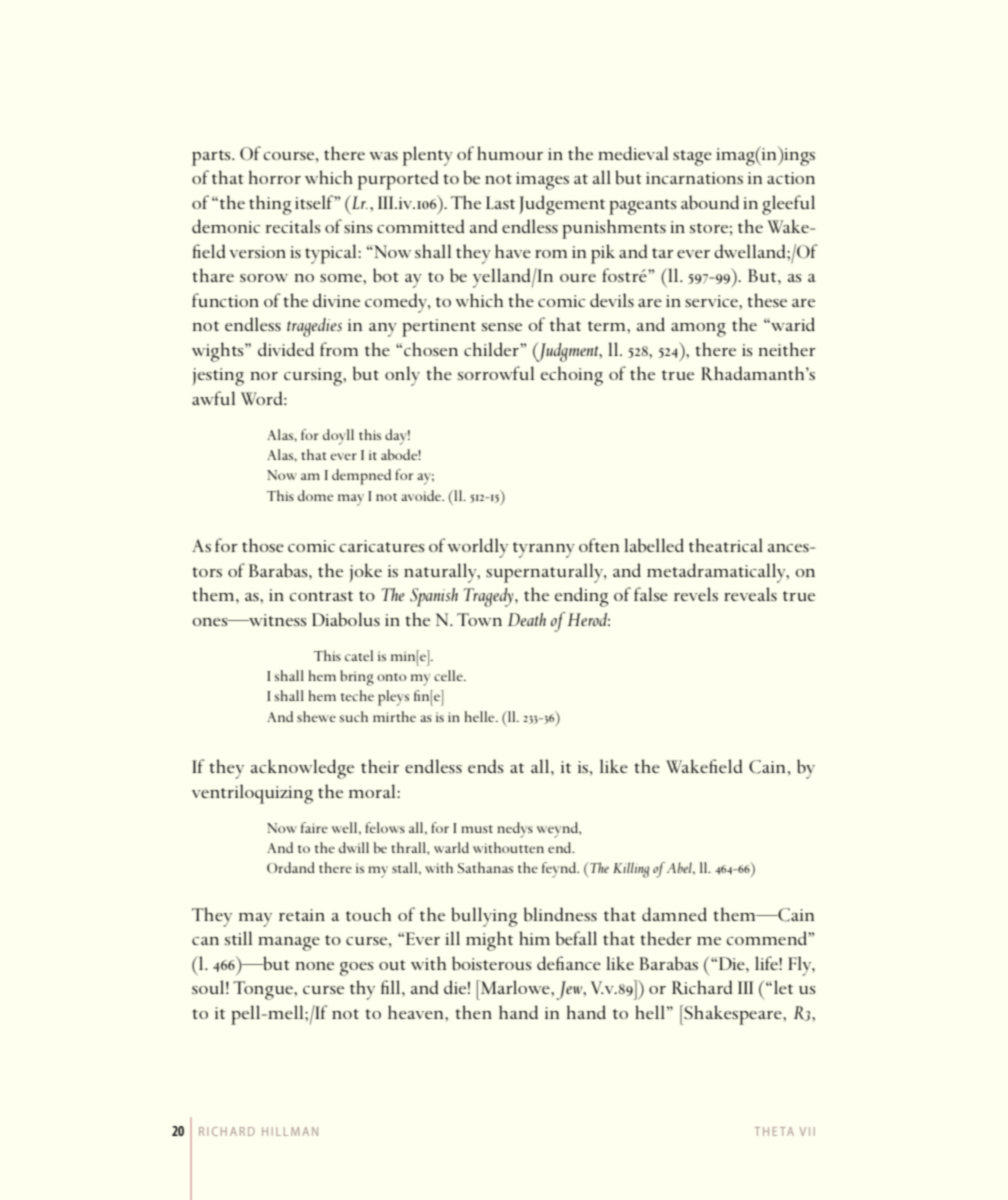 The width and height of the document is (1008, 1200). Describe the element at coordinates (275, 177) in the document. I see `horror` at that location.
